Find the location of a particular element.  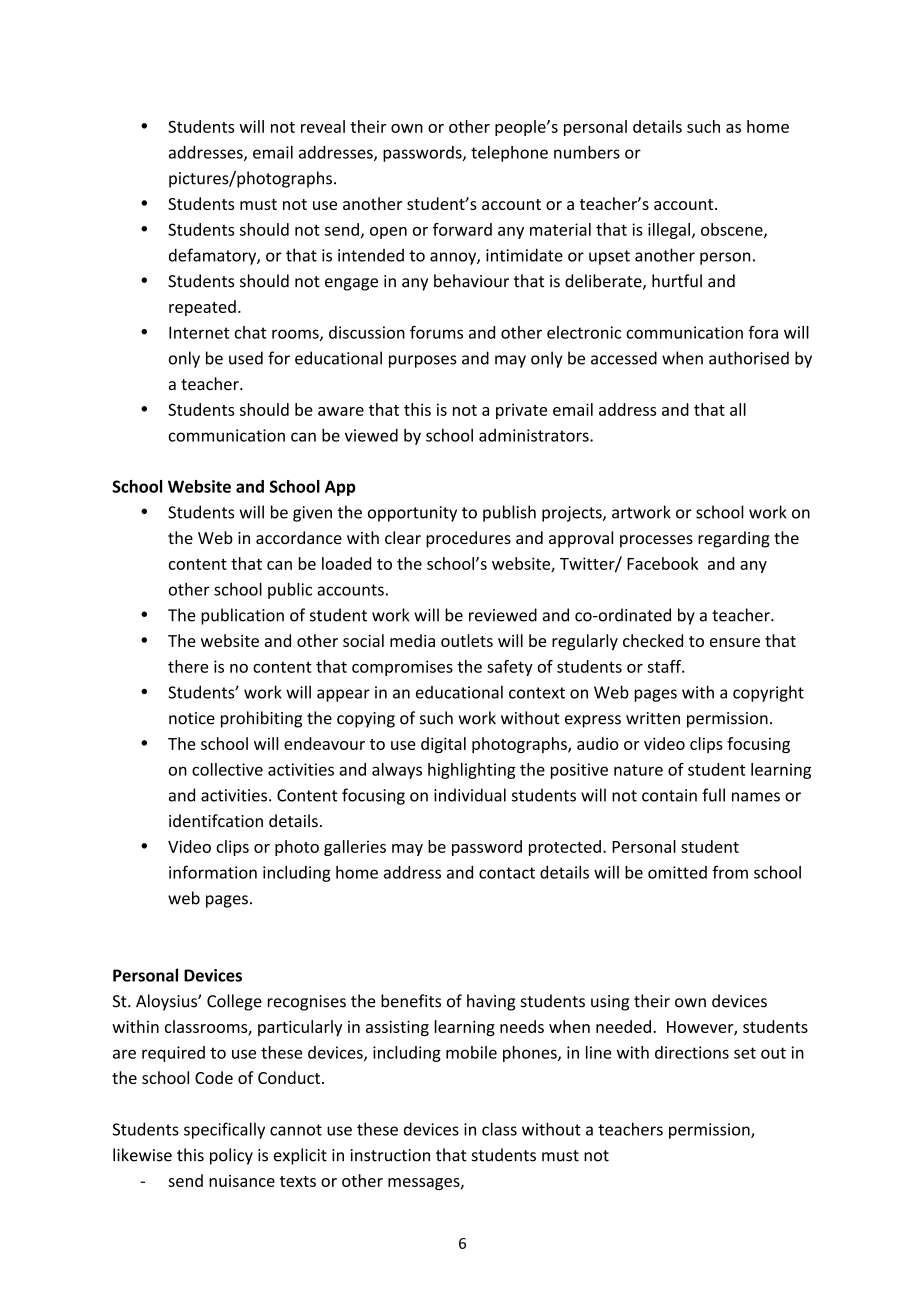

telephone is located at coordinates (509, 154).
